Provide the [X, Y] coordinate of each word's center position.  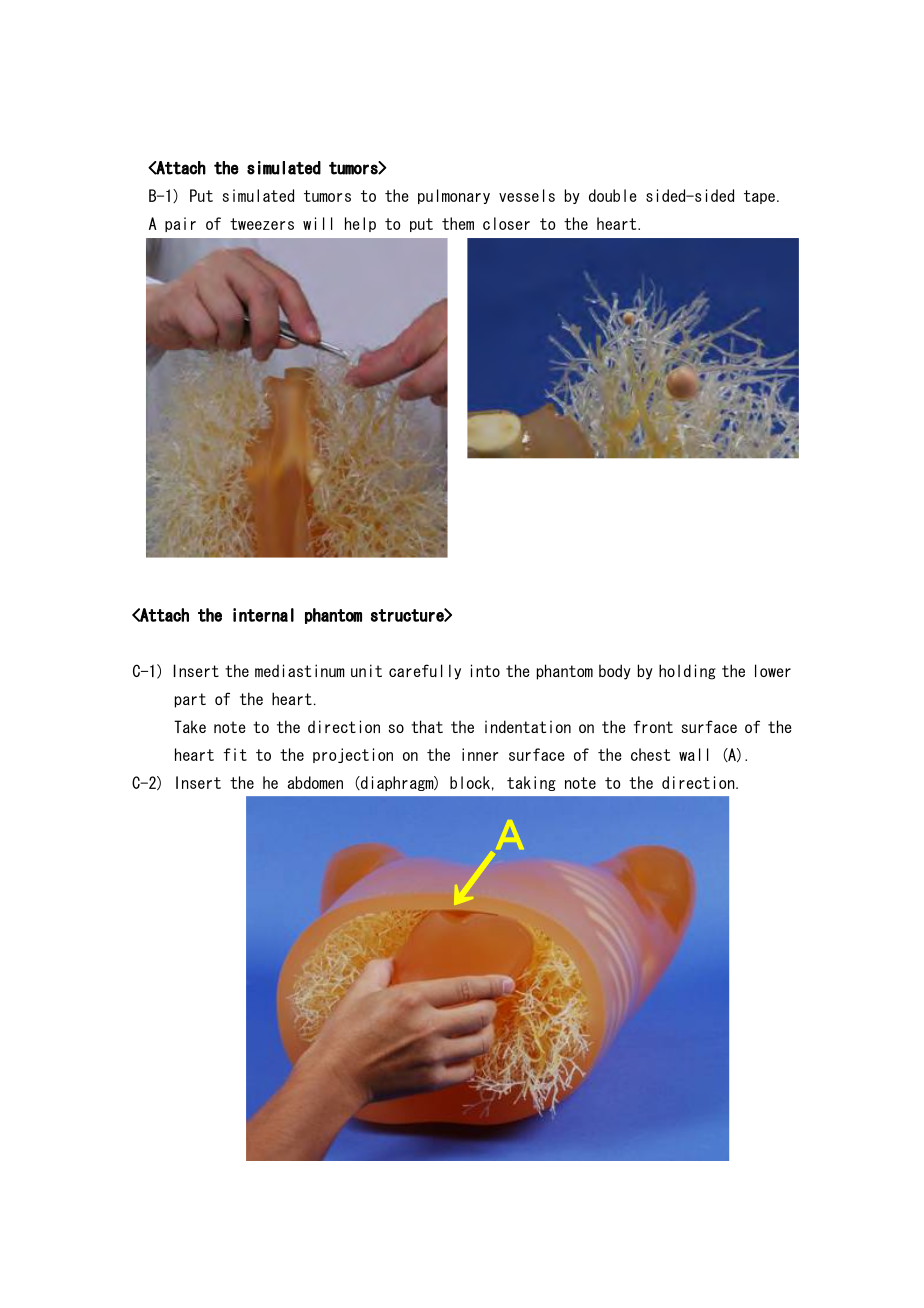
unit [366, 670]
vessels [527, 195]
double [613, 195]
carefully [425, 672]
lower [773, 670]
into [485, 670]
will [318, 223]
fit [235, 754]
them [458, 223]
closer [506, 223]
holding [687, 672]
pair [180, 224]
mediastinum [300, 670]
